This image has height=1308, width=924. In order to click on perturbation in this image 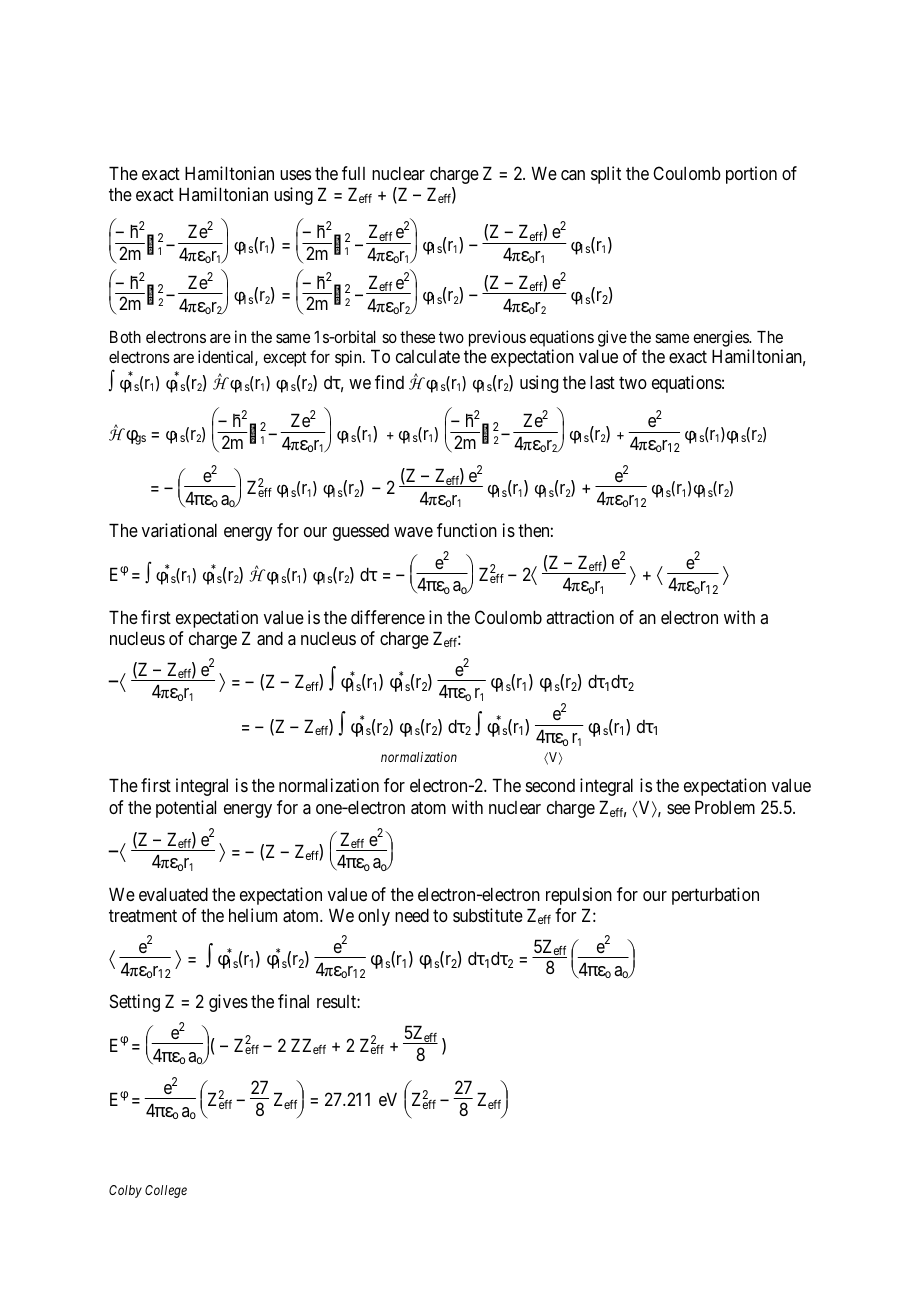, I will do `click(715, 896)`.
